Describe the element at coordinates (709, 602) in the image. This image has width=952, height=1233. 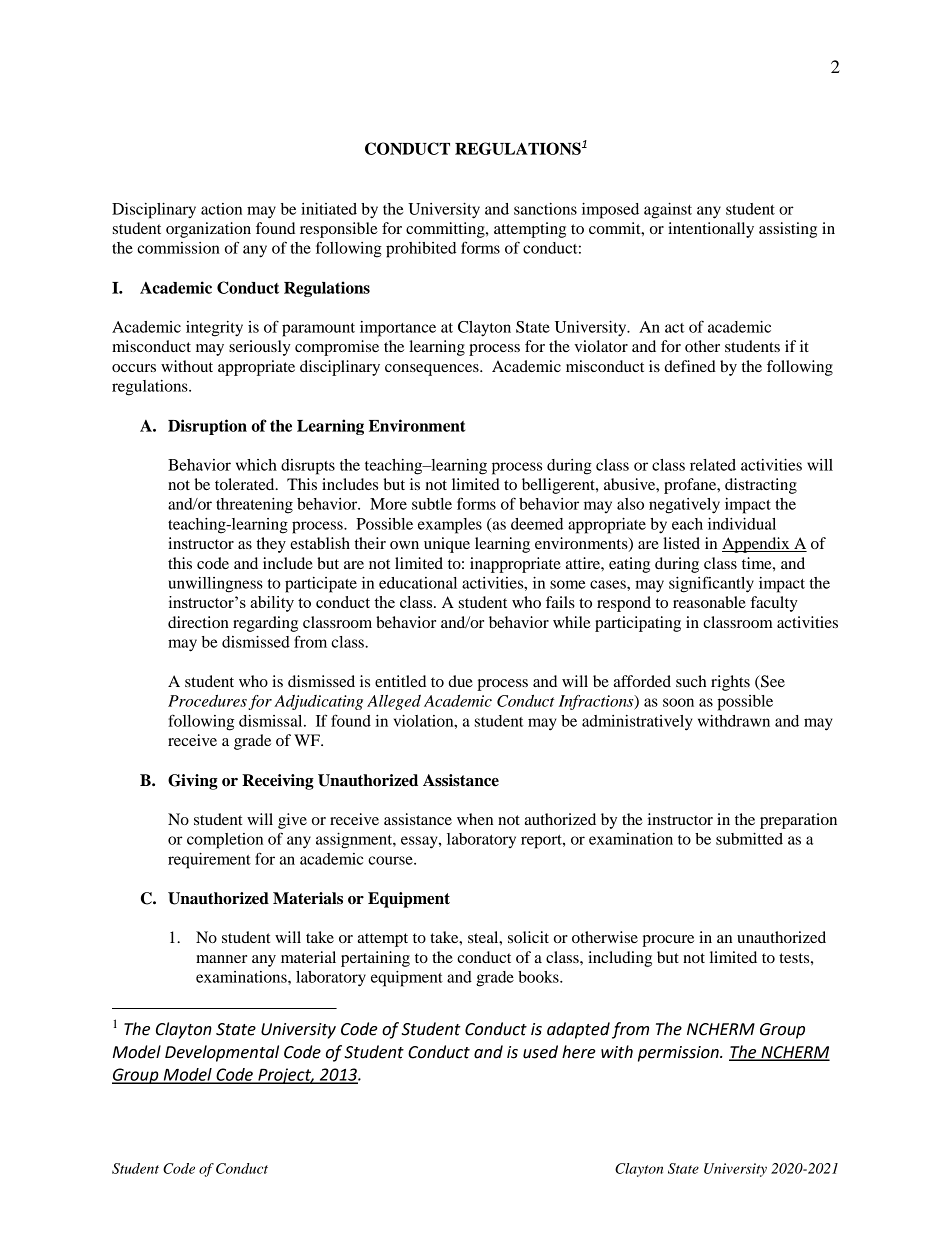
I see `reasonable` at that location.
